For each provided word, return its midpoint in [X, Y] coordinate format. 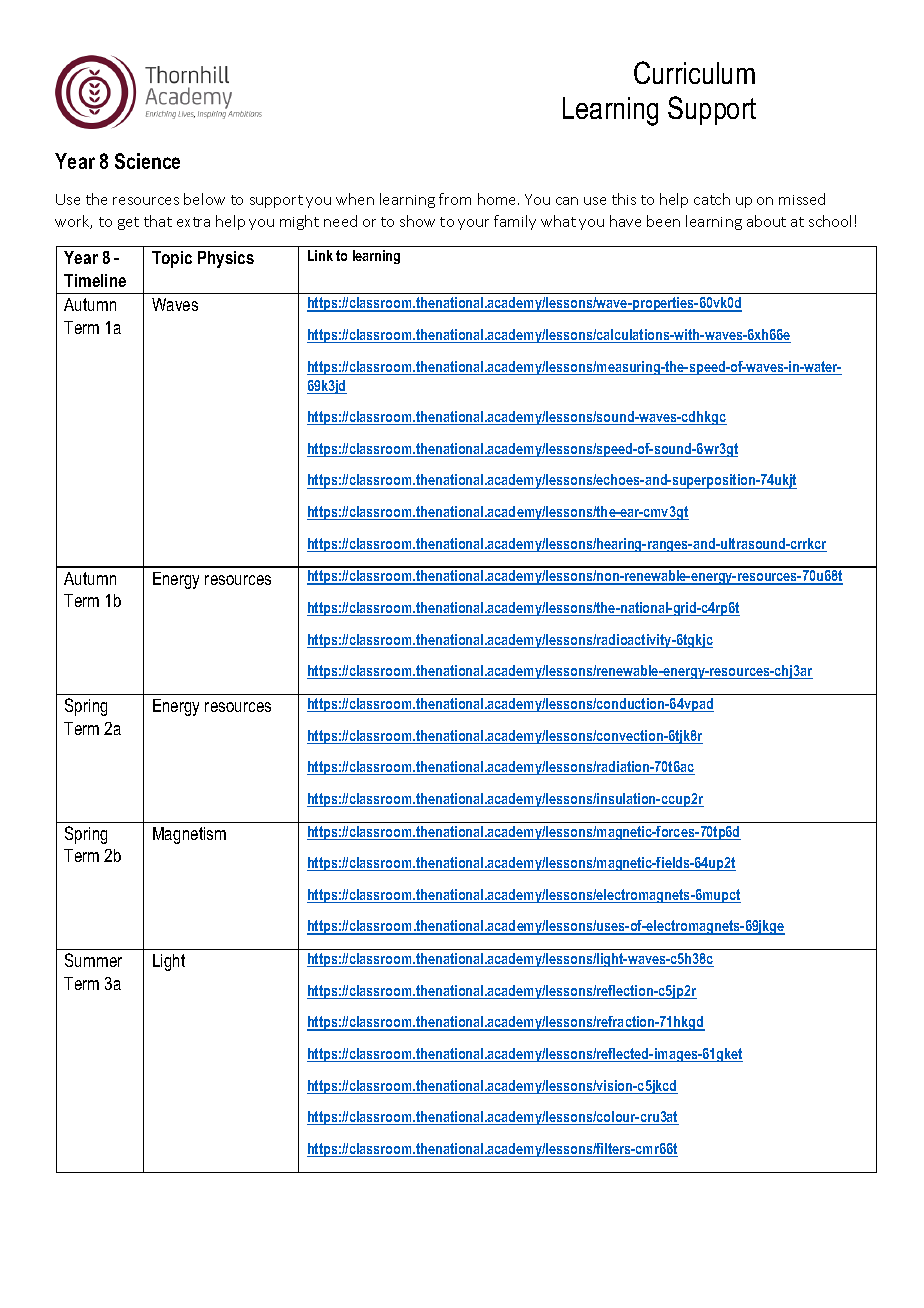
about [766, 221]
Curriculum [694, 72]
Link [320, 255]
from [455, 199]
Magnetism [189, 835]
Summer [93, 960]
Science [147, 161]
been [663, 221]
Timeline [95, 280]
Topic [172, 259]
